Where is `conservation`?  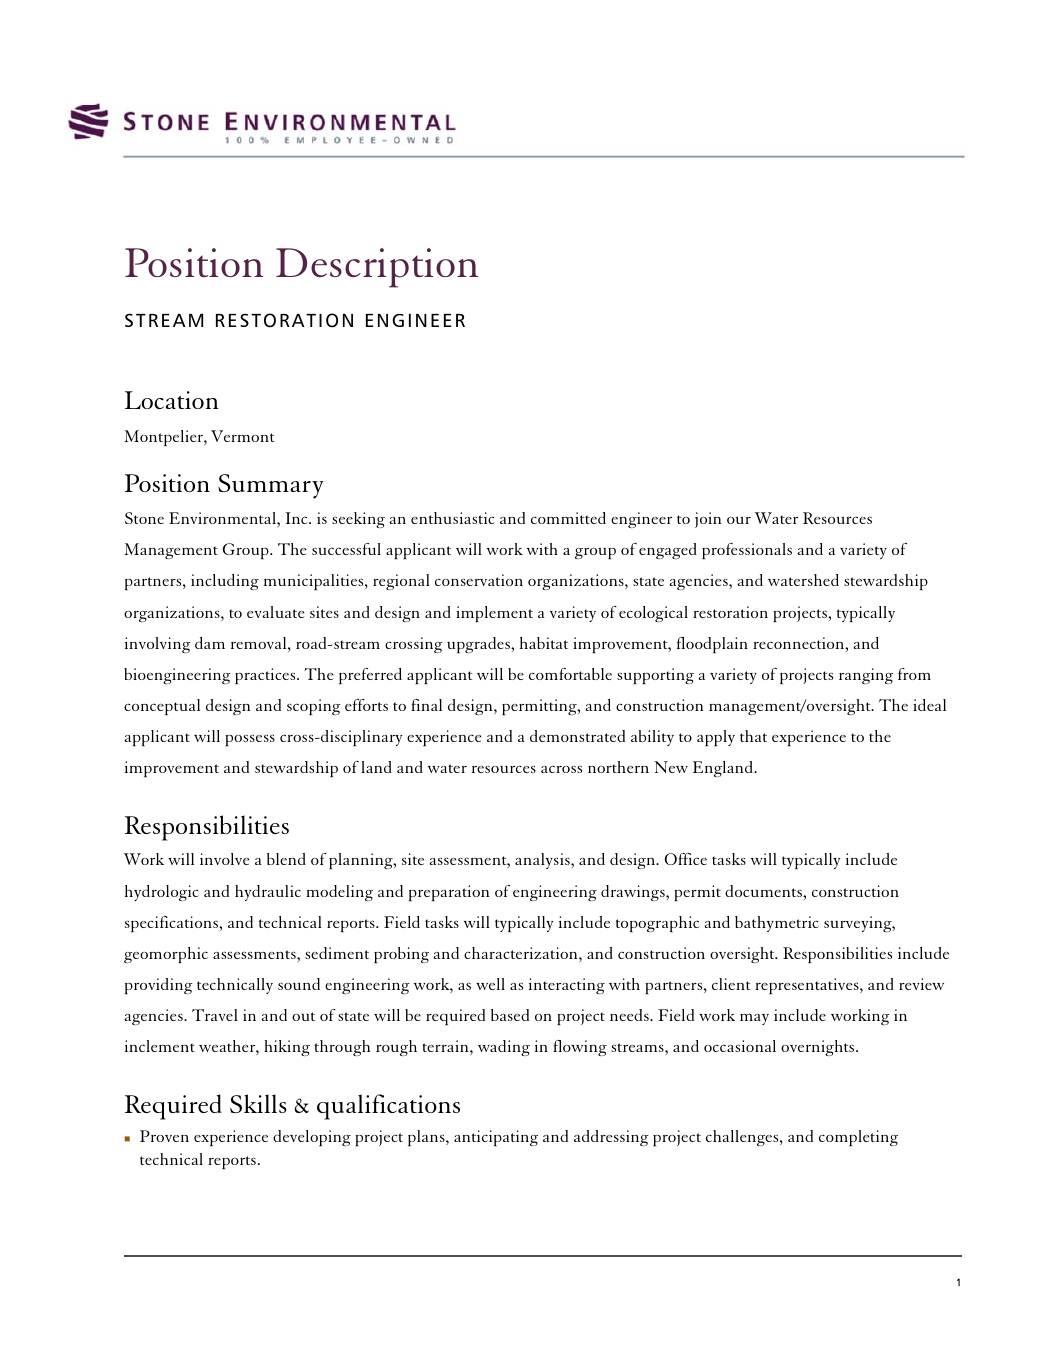
conservation is located at coordinates (479, 580).
